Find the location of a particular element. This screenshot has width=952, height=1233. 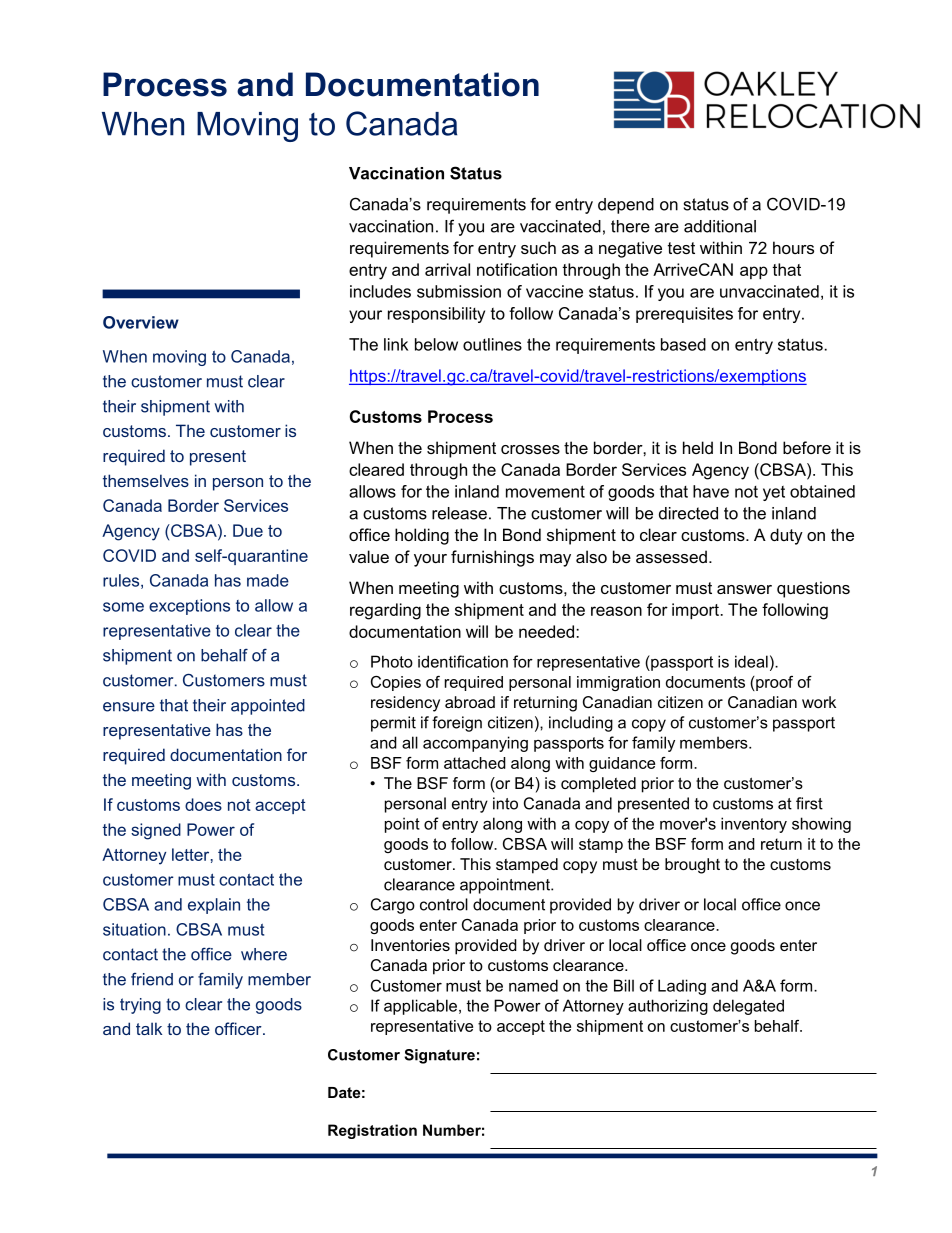

first is located at coordinates (809, 803).
